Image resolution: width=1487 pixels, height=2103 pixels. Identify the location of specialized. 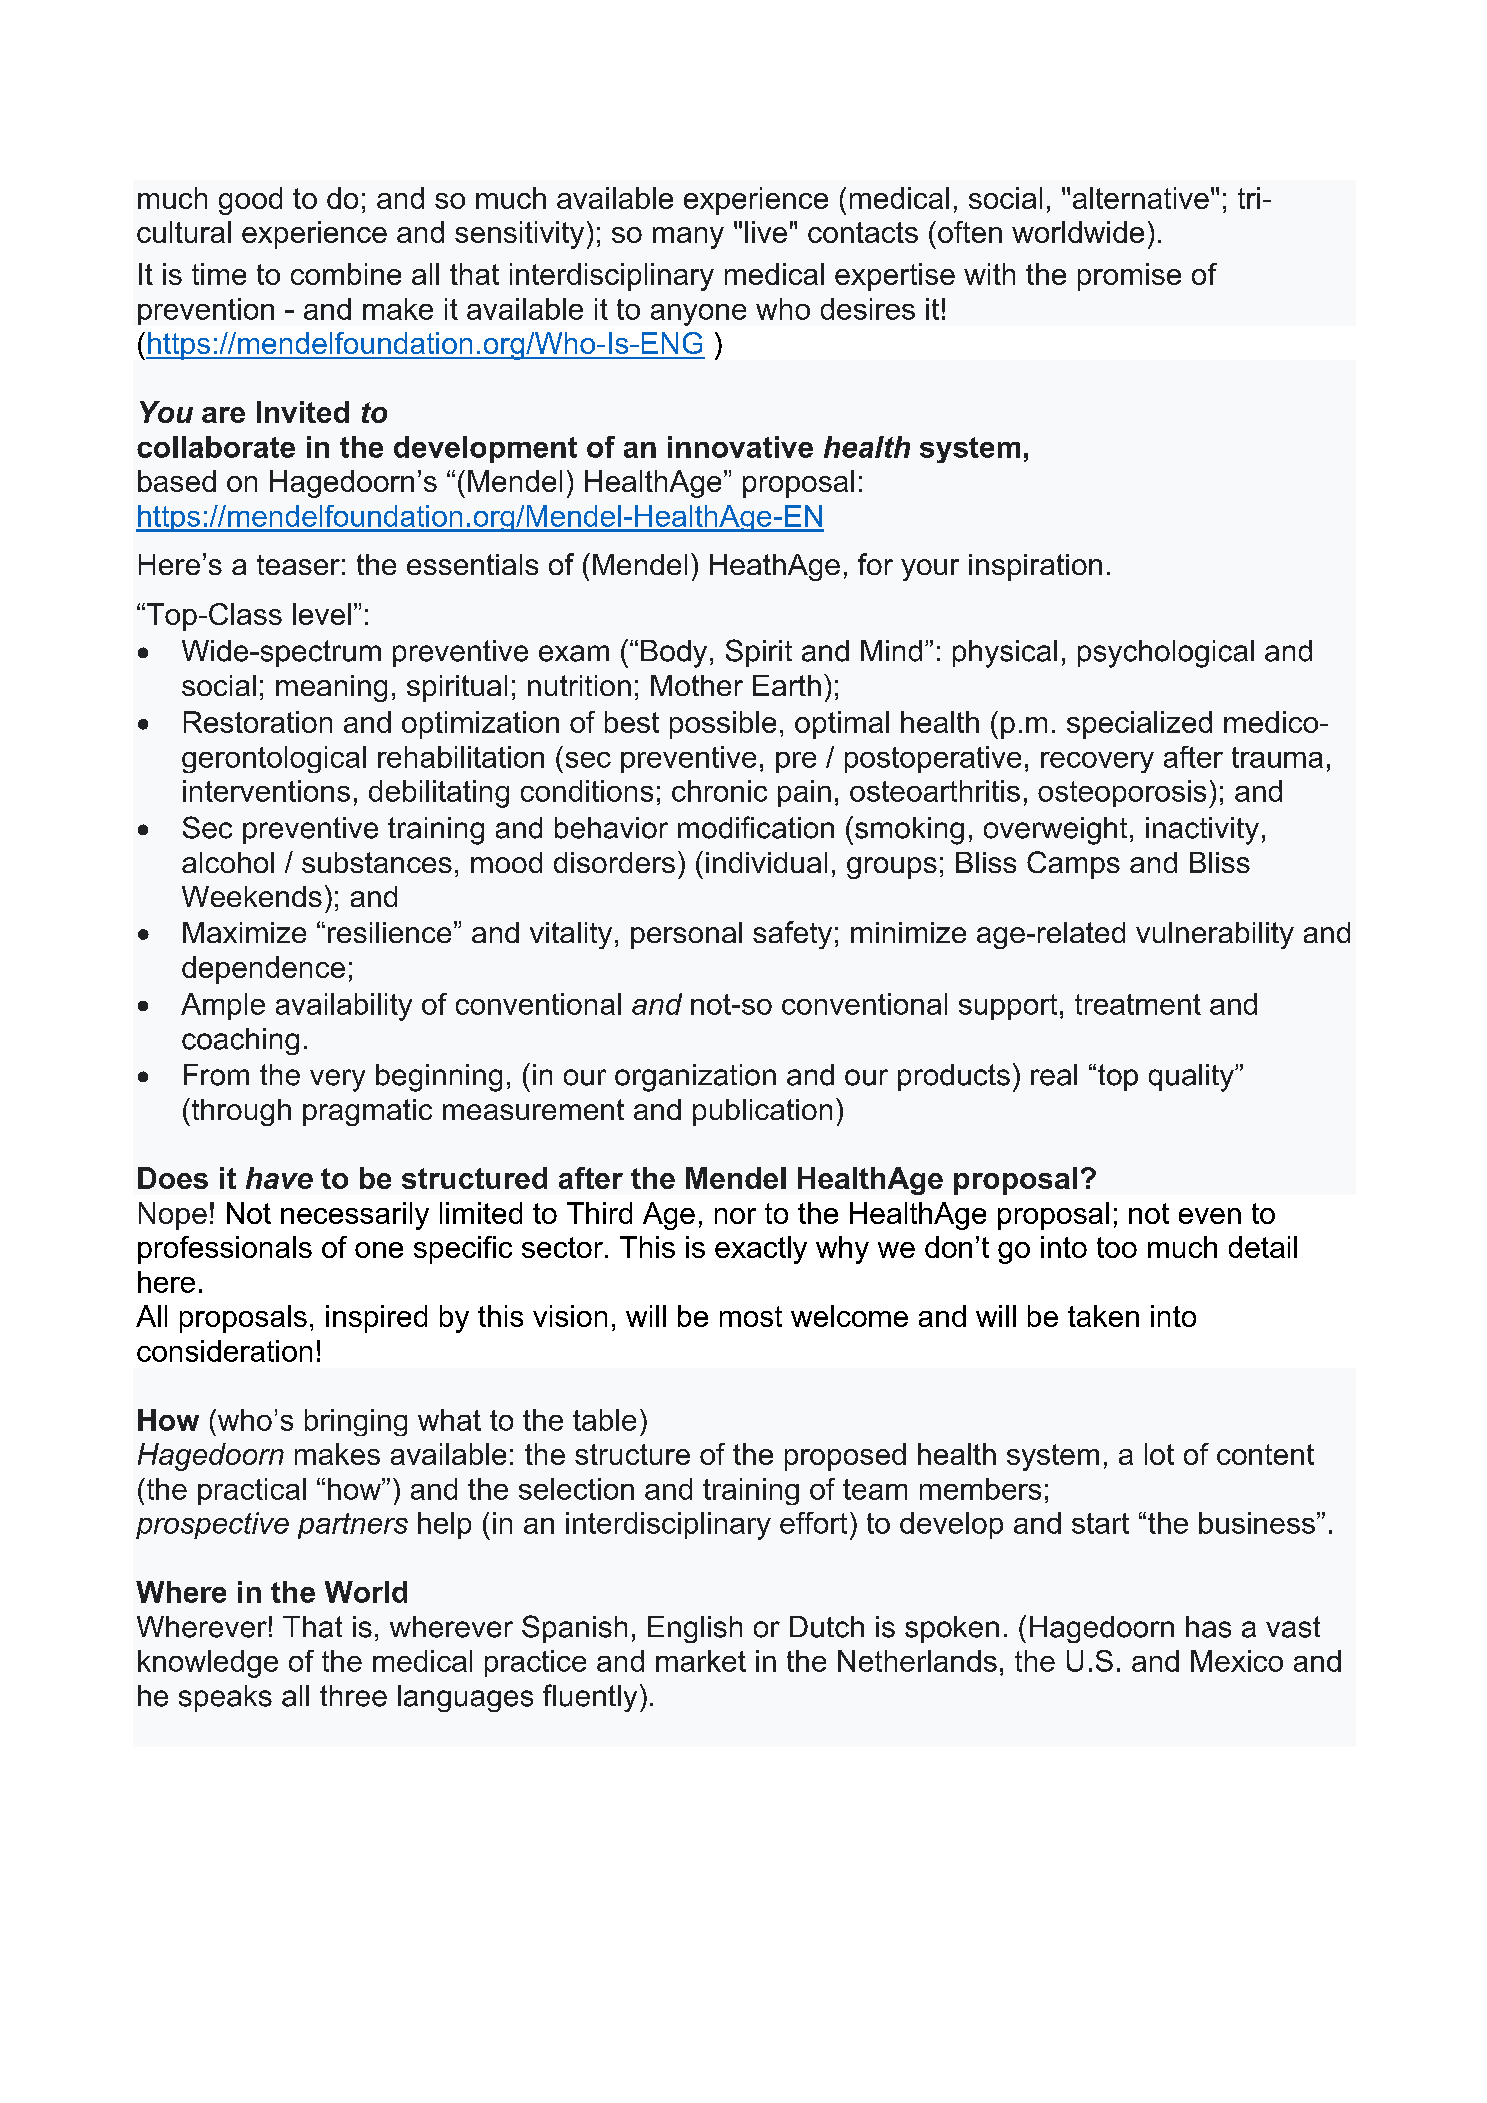
(1139, 725).
